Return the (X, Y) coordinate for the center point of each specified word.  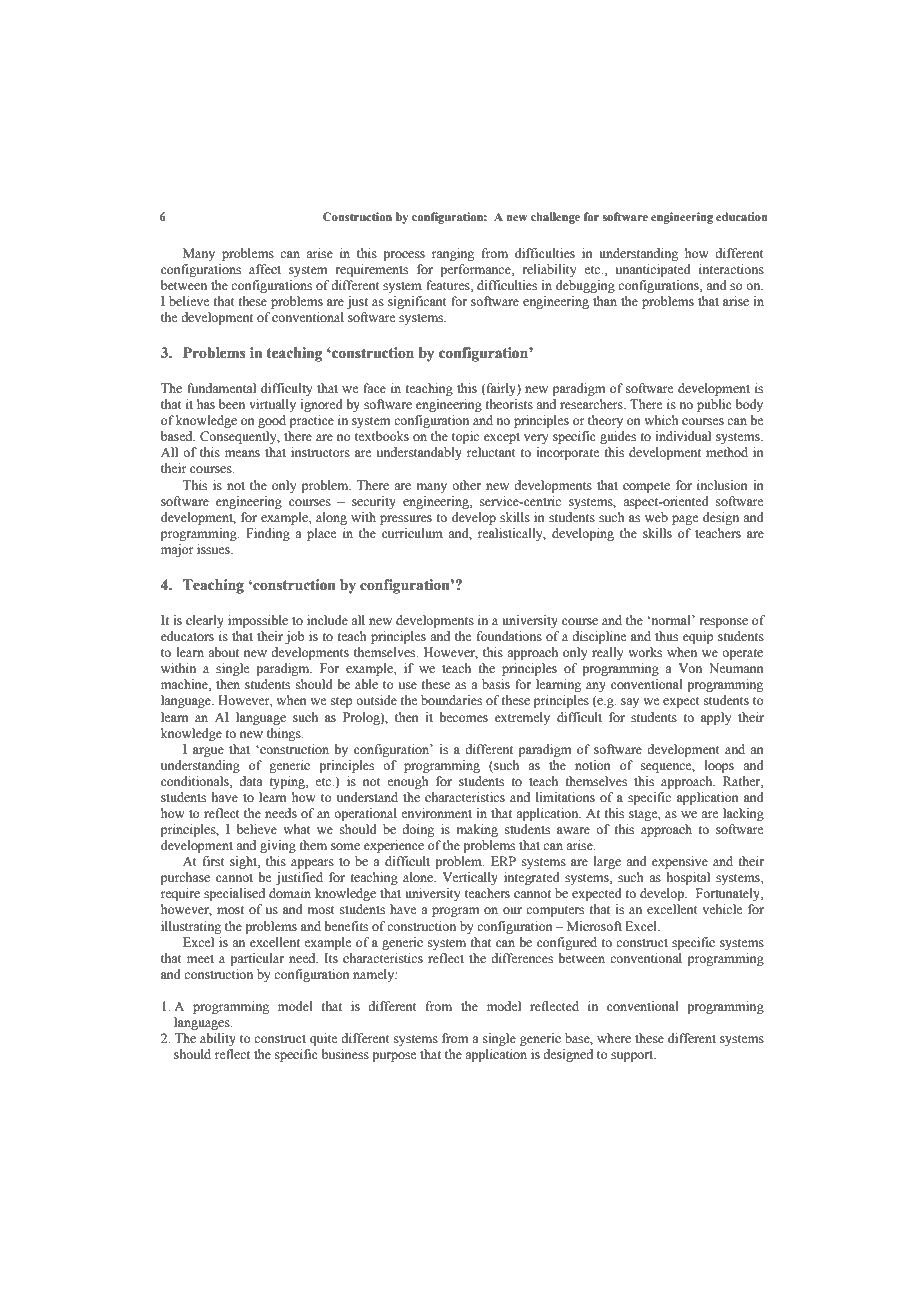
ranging (453, 254)
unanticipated (653, 270)
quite (324, 1039)
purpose (394, 1057)
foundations (509, 636)
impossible (258, 621)
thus (666, 636)
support (633, 1056)
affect (265, 269)
